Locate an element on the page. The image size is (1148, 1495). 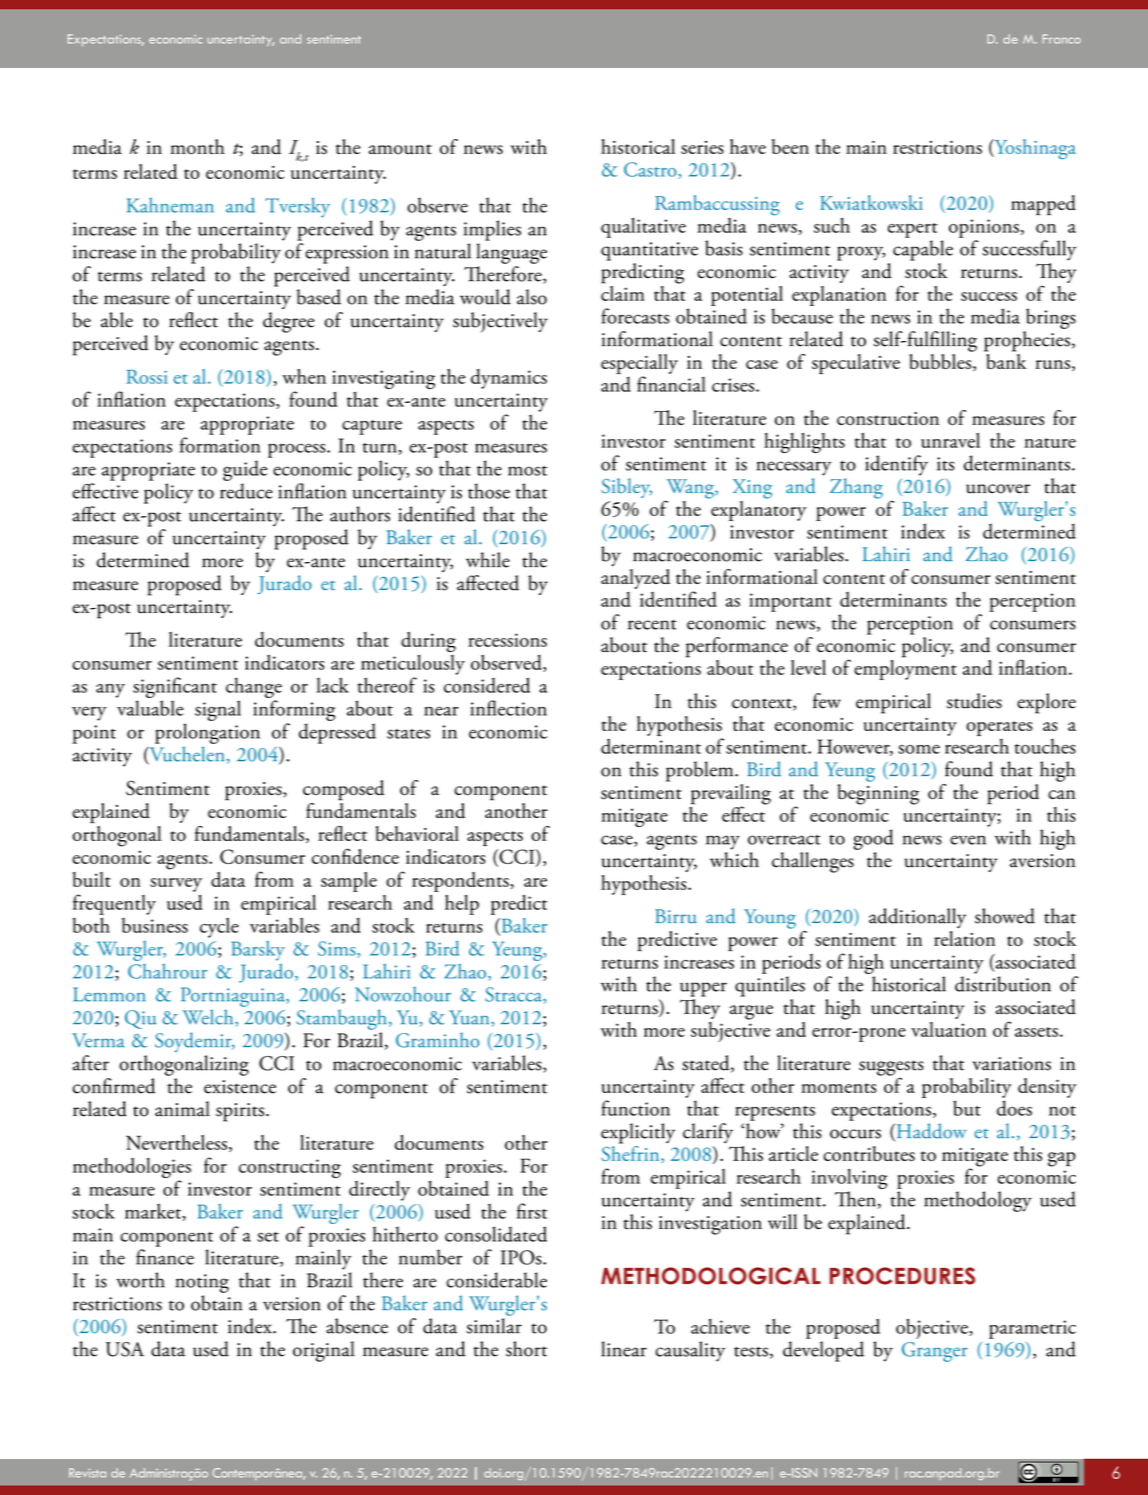
Franco is located at coordinates (1061, 39).
